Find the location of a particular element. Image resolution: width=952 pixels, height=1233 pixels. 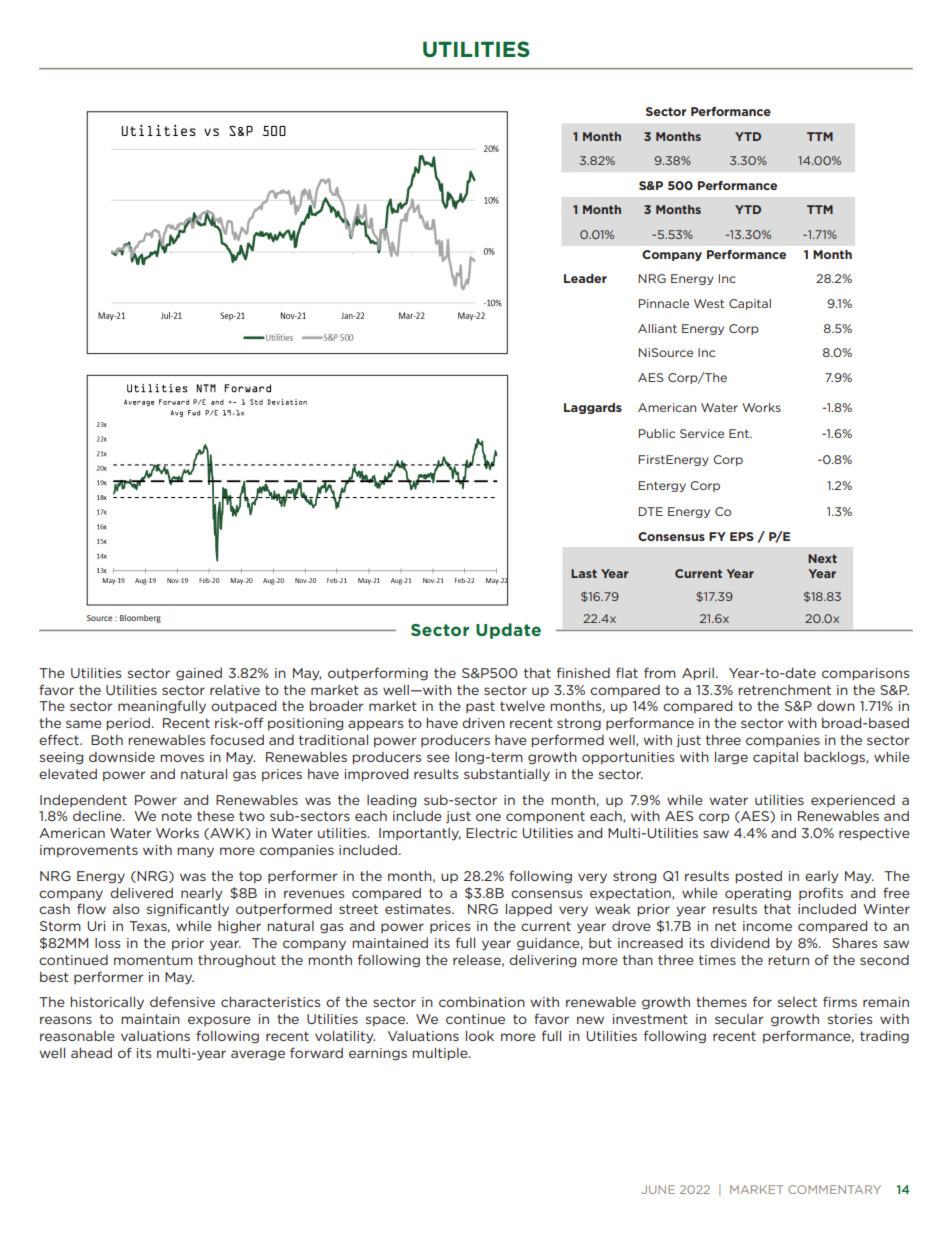

ahead is located at coordinates (91, 1053).
